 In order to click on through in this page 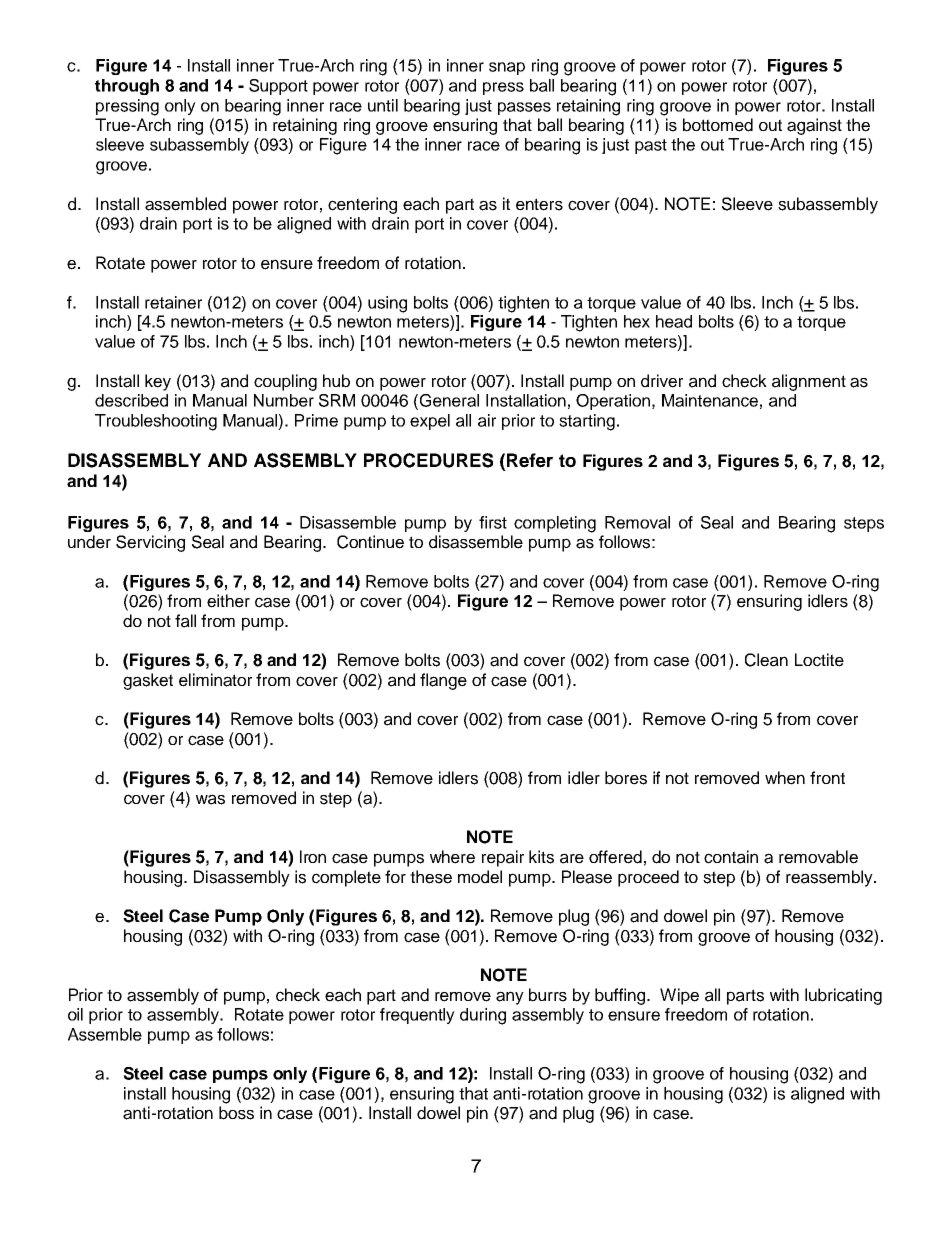, I will do `click(127, 87)`.
